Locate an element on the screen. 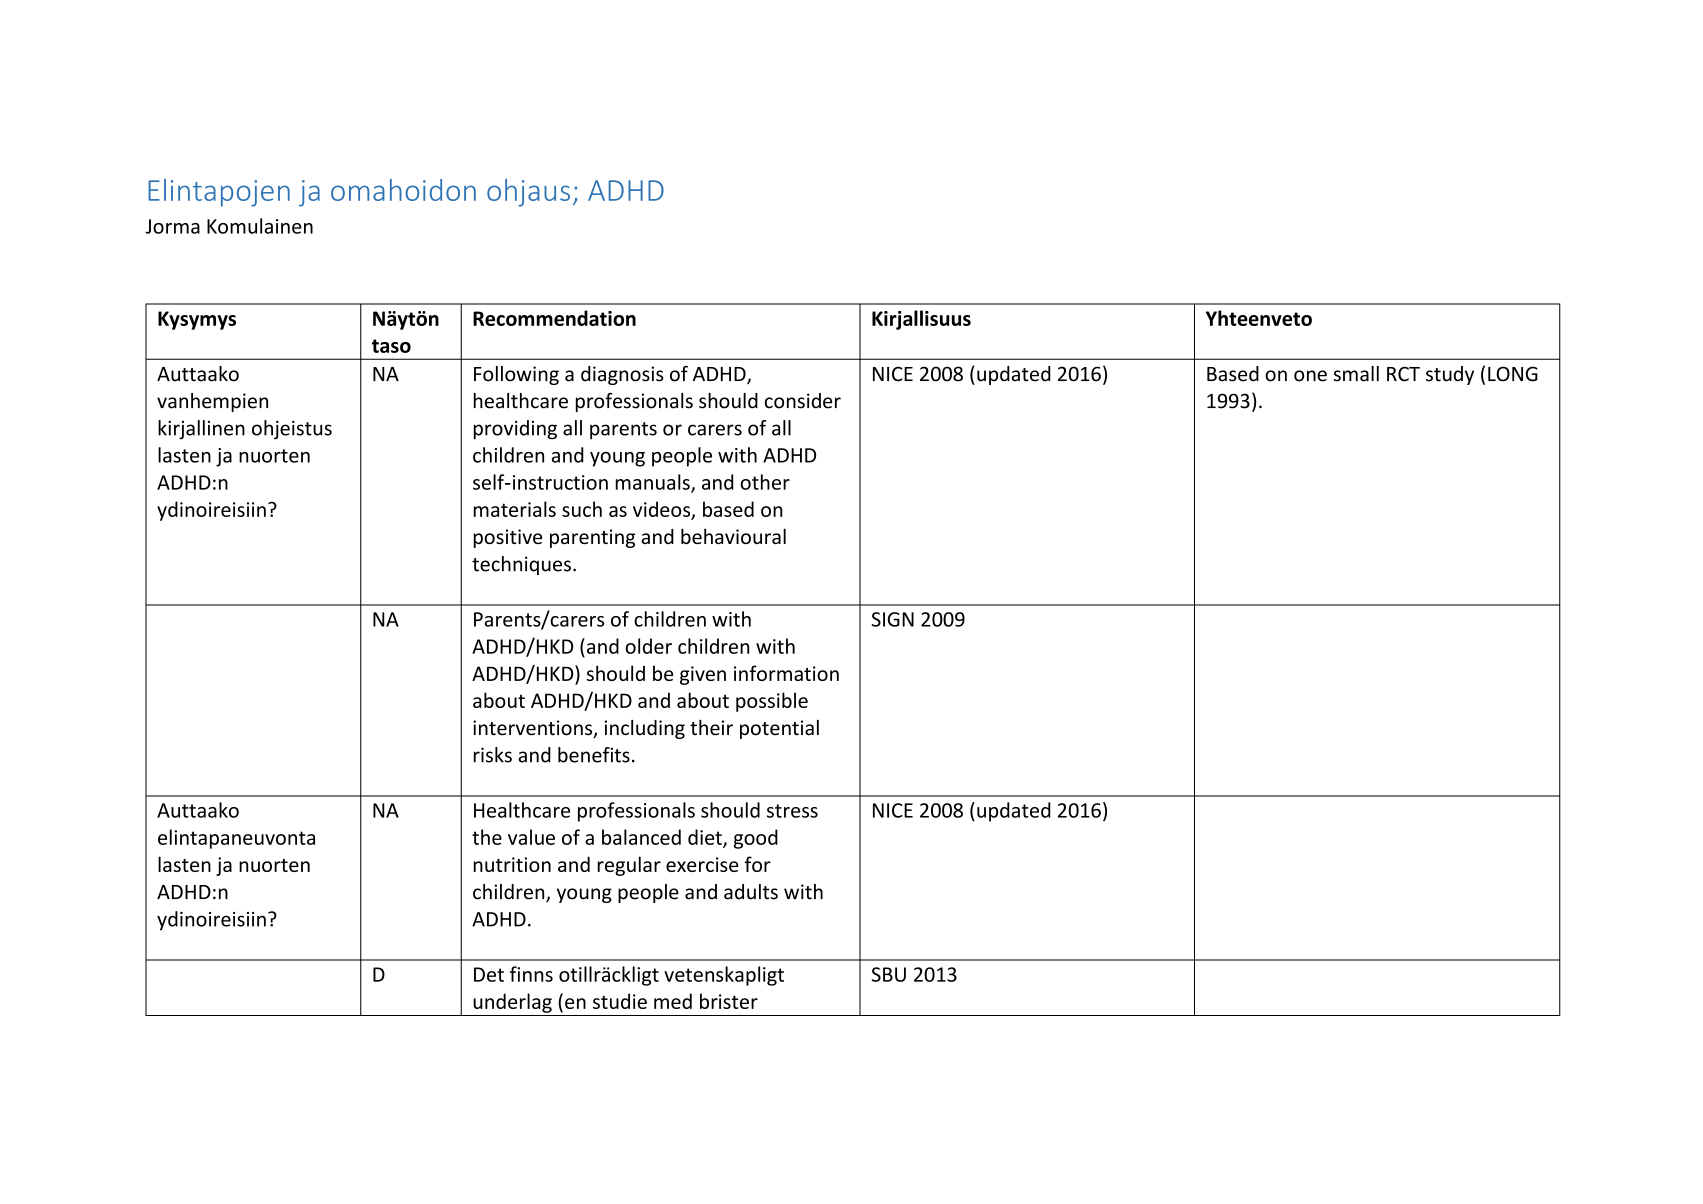  techniques is located at coordinates (521, 565).
